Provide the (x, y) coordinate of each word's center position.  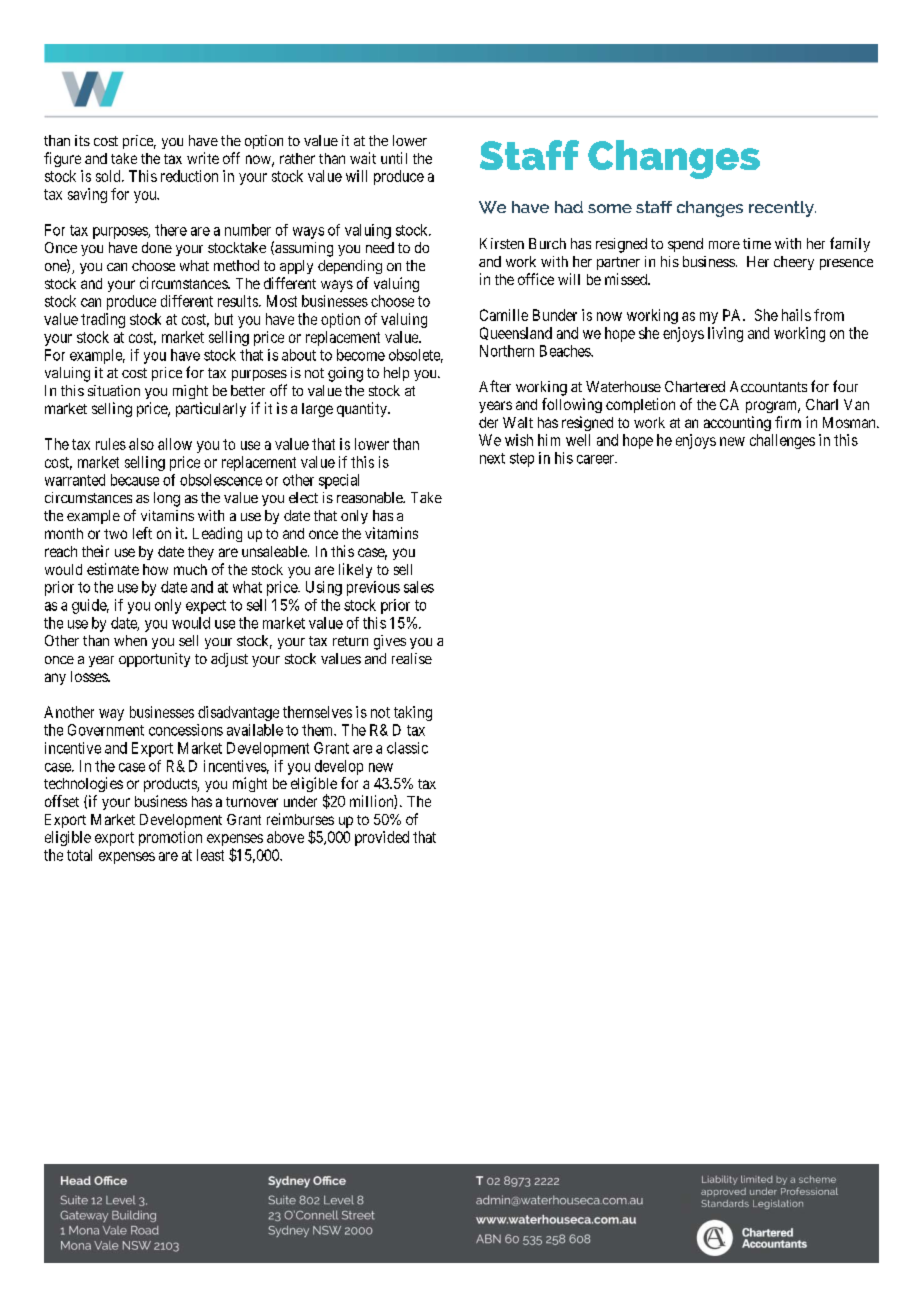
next (492, 458)
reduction (189, 176)
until (394, 158)
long (167, 499)
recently (782, 209)
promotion (170, 838)
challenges (782, 441)
